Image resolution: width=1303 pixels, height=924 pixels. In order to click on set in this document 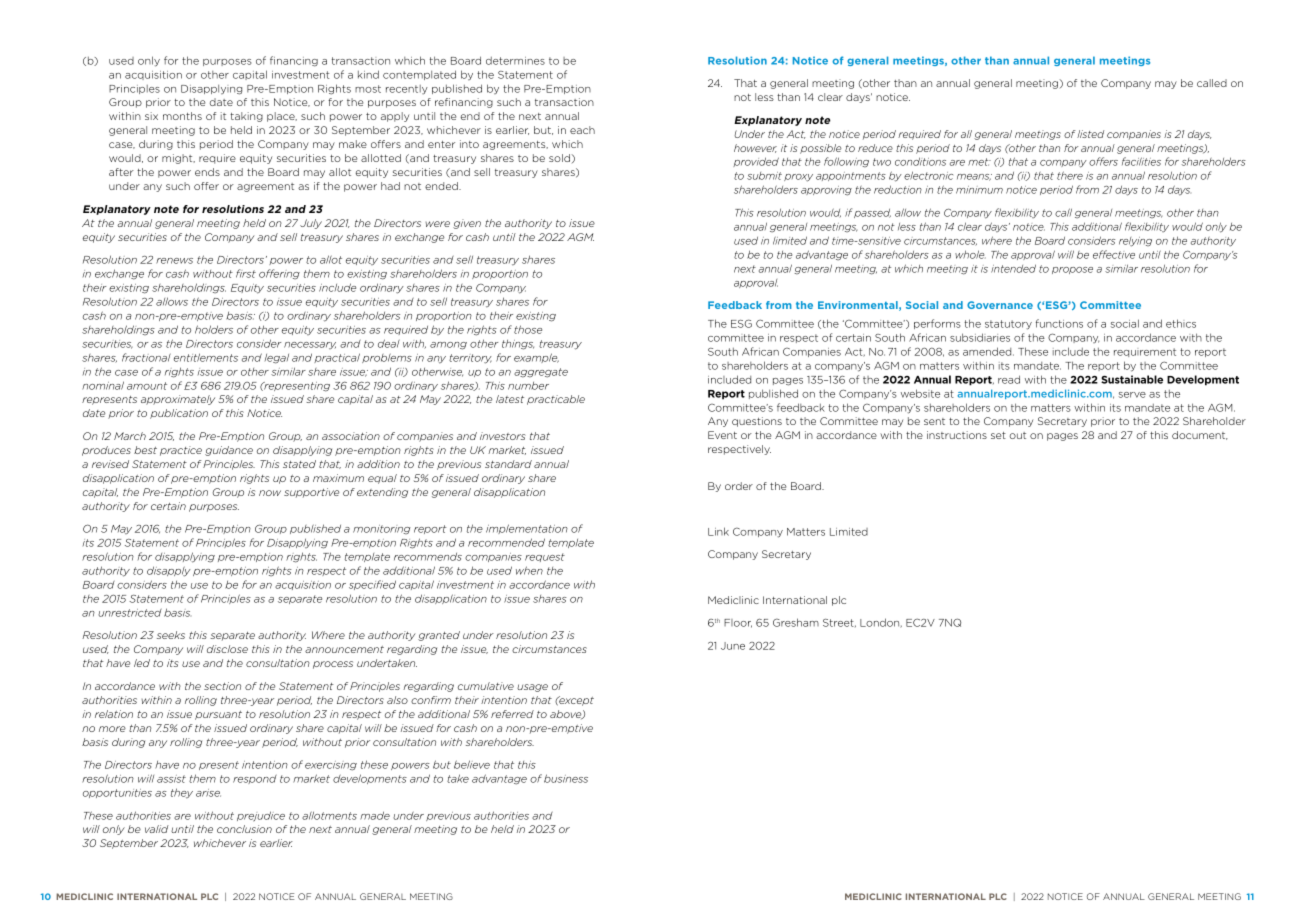, I will do `click(998, 435)`.
